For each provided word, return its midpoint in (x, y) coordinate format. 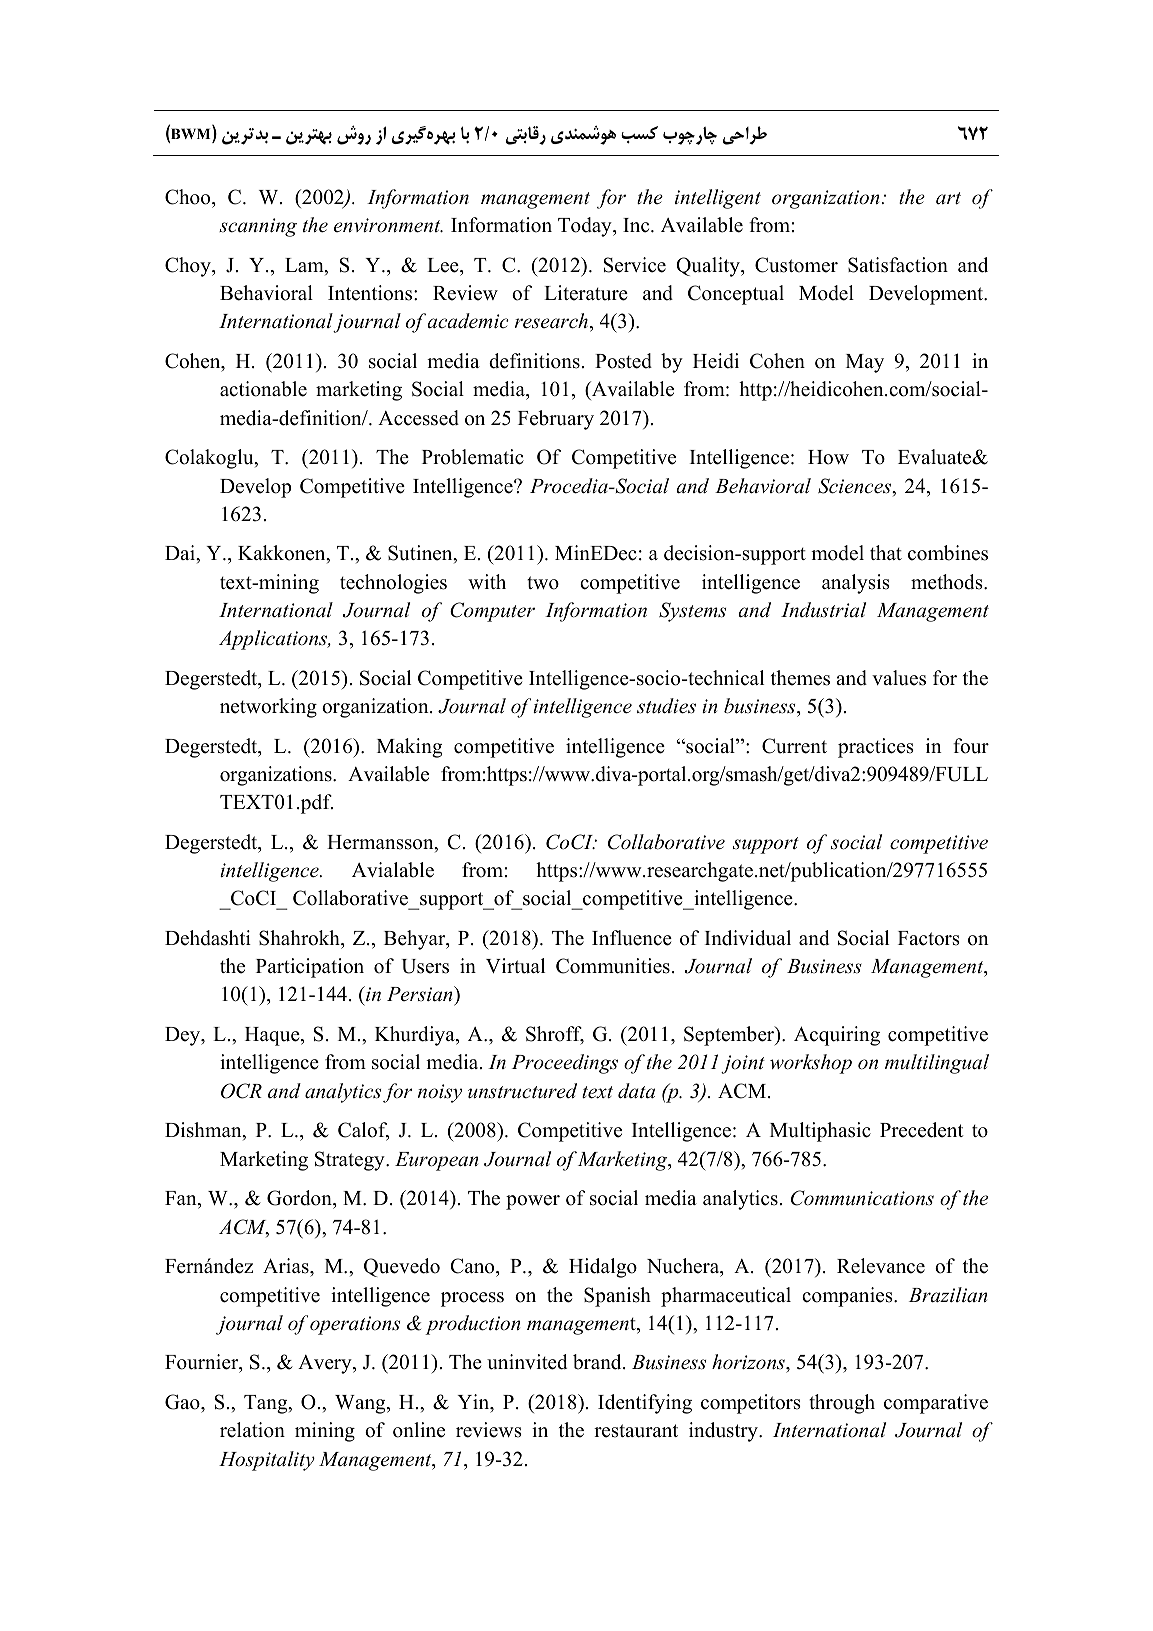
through (842, 1404)
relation (252, 1430)
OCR (241, 1091)
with (487, 581)
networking (268, 708)
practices (876, 748)
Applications (274, 640)
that (886, 552)
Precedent (922, 1130)
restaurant (636, 1431)
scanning (258, 227)
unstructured (522, 1091)
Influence (632, 938)
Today (586, 227)
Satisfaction (898, 265)
